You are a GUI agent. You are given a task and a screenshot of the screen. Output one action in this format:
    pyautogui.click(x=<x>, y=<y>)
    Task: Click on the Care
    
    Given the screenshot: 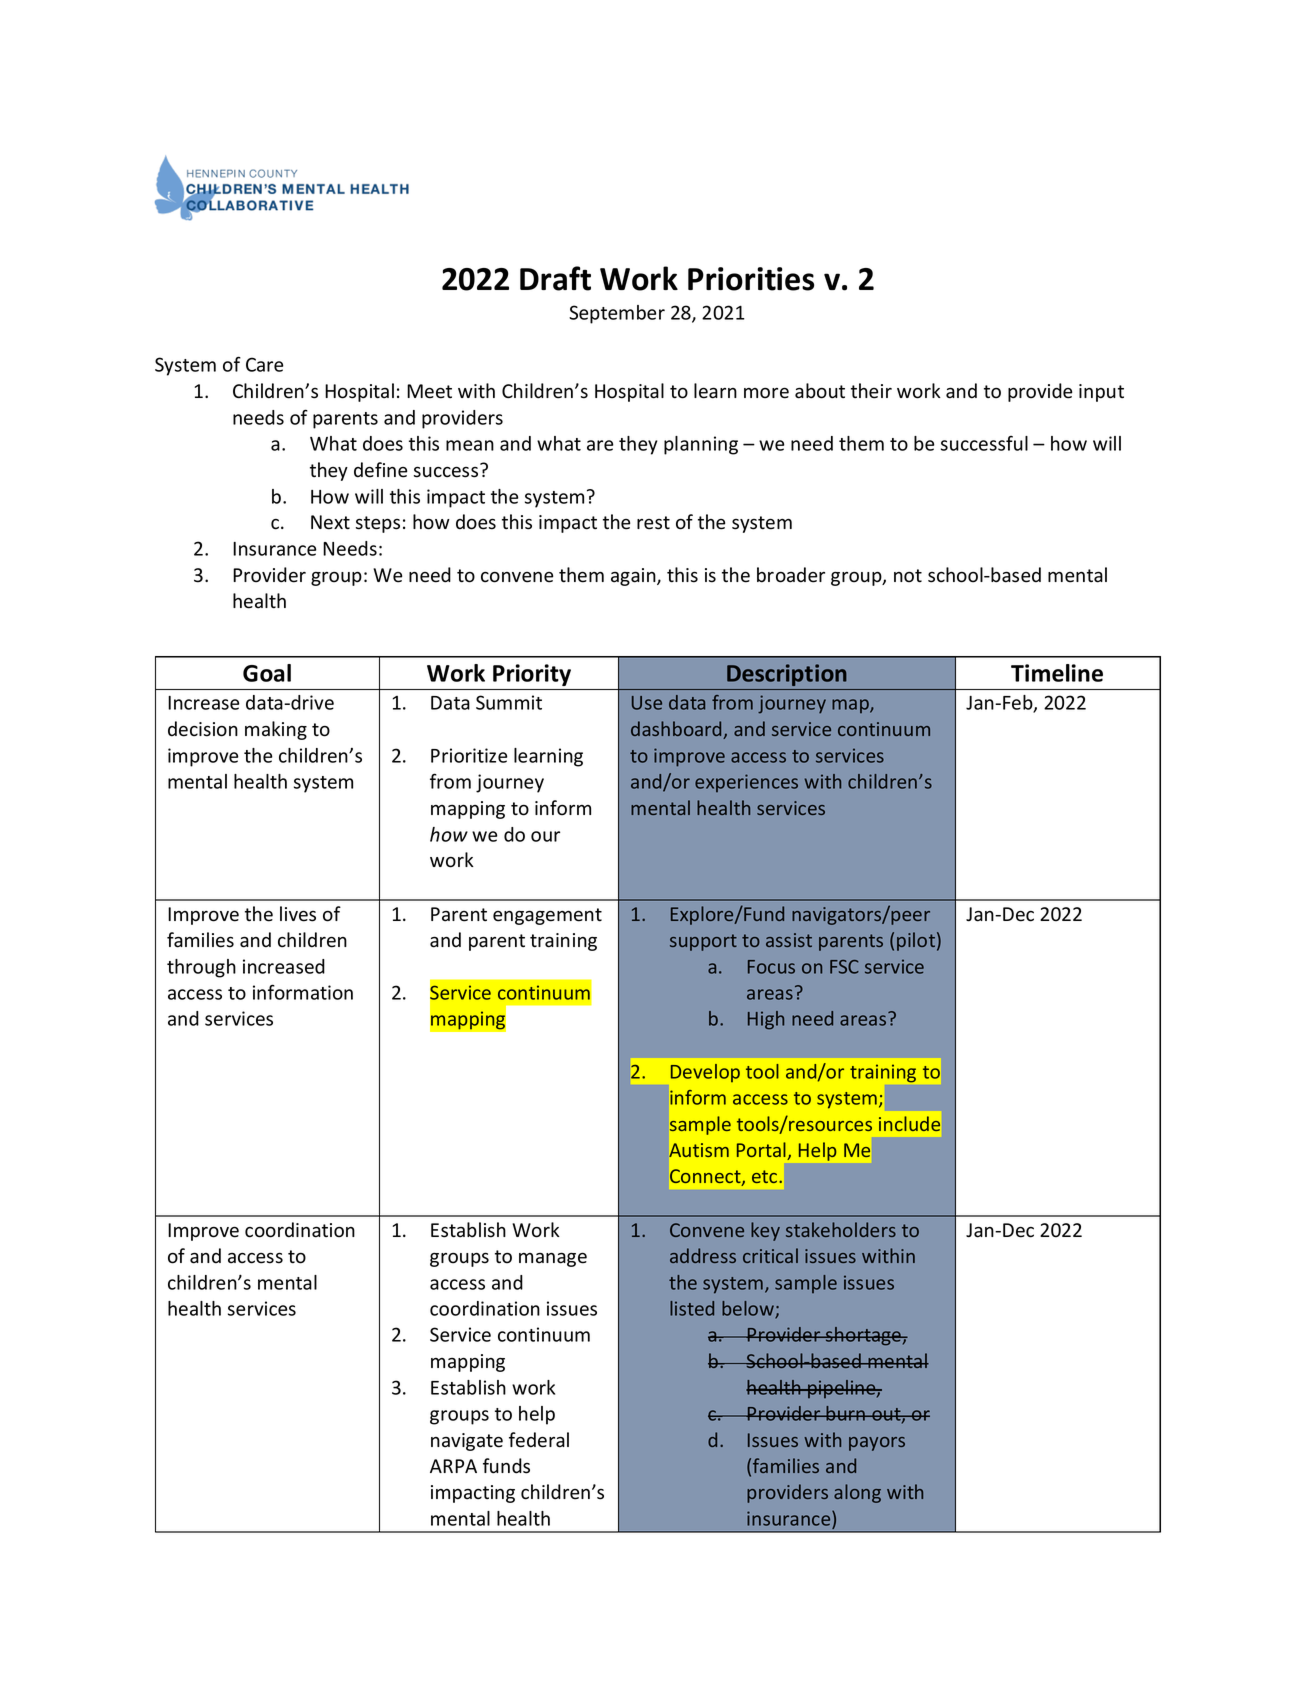 What is the action you would take?
    pyautogui.click(x=264, y=364)
